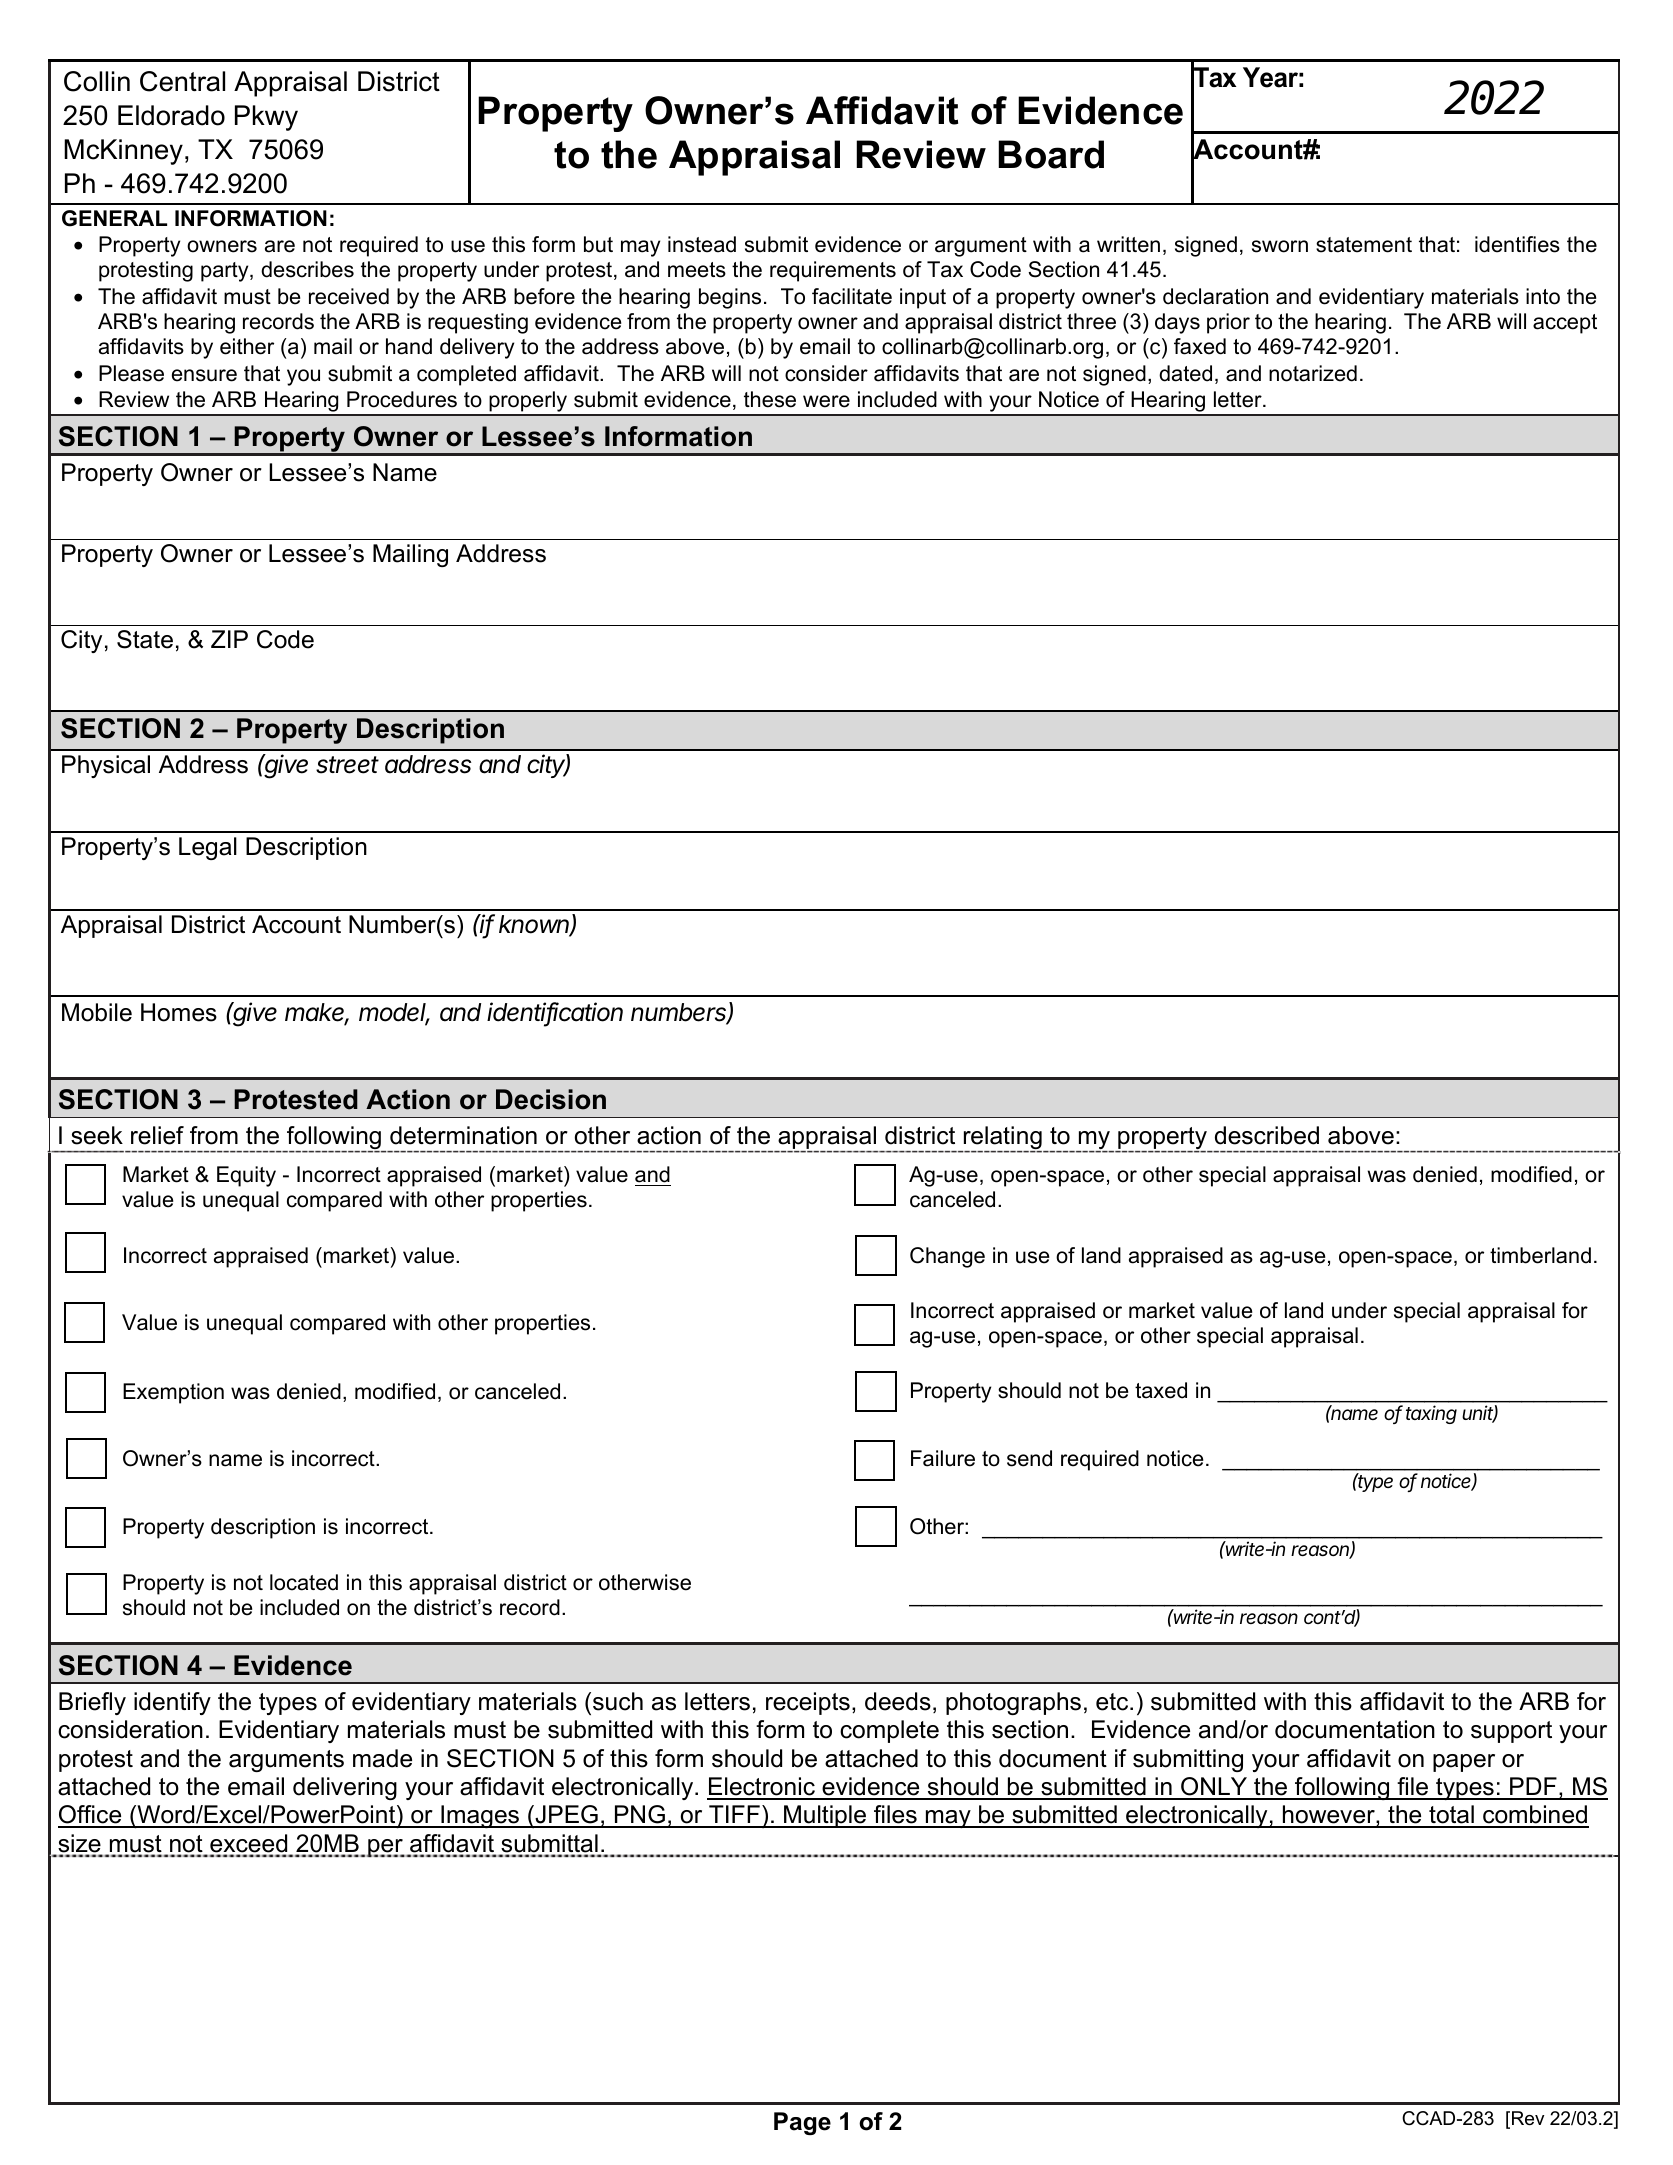 This screenshot has width=1673, height=2165. Describe the element at coordinates (1002, 1139) in the screenshot. I see `relating` at that location.
